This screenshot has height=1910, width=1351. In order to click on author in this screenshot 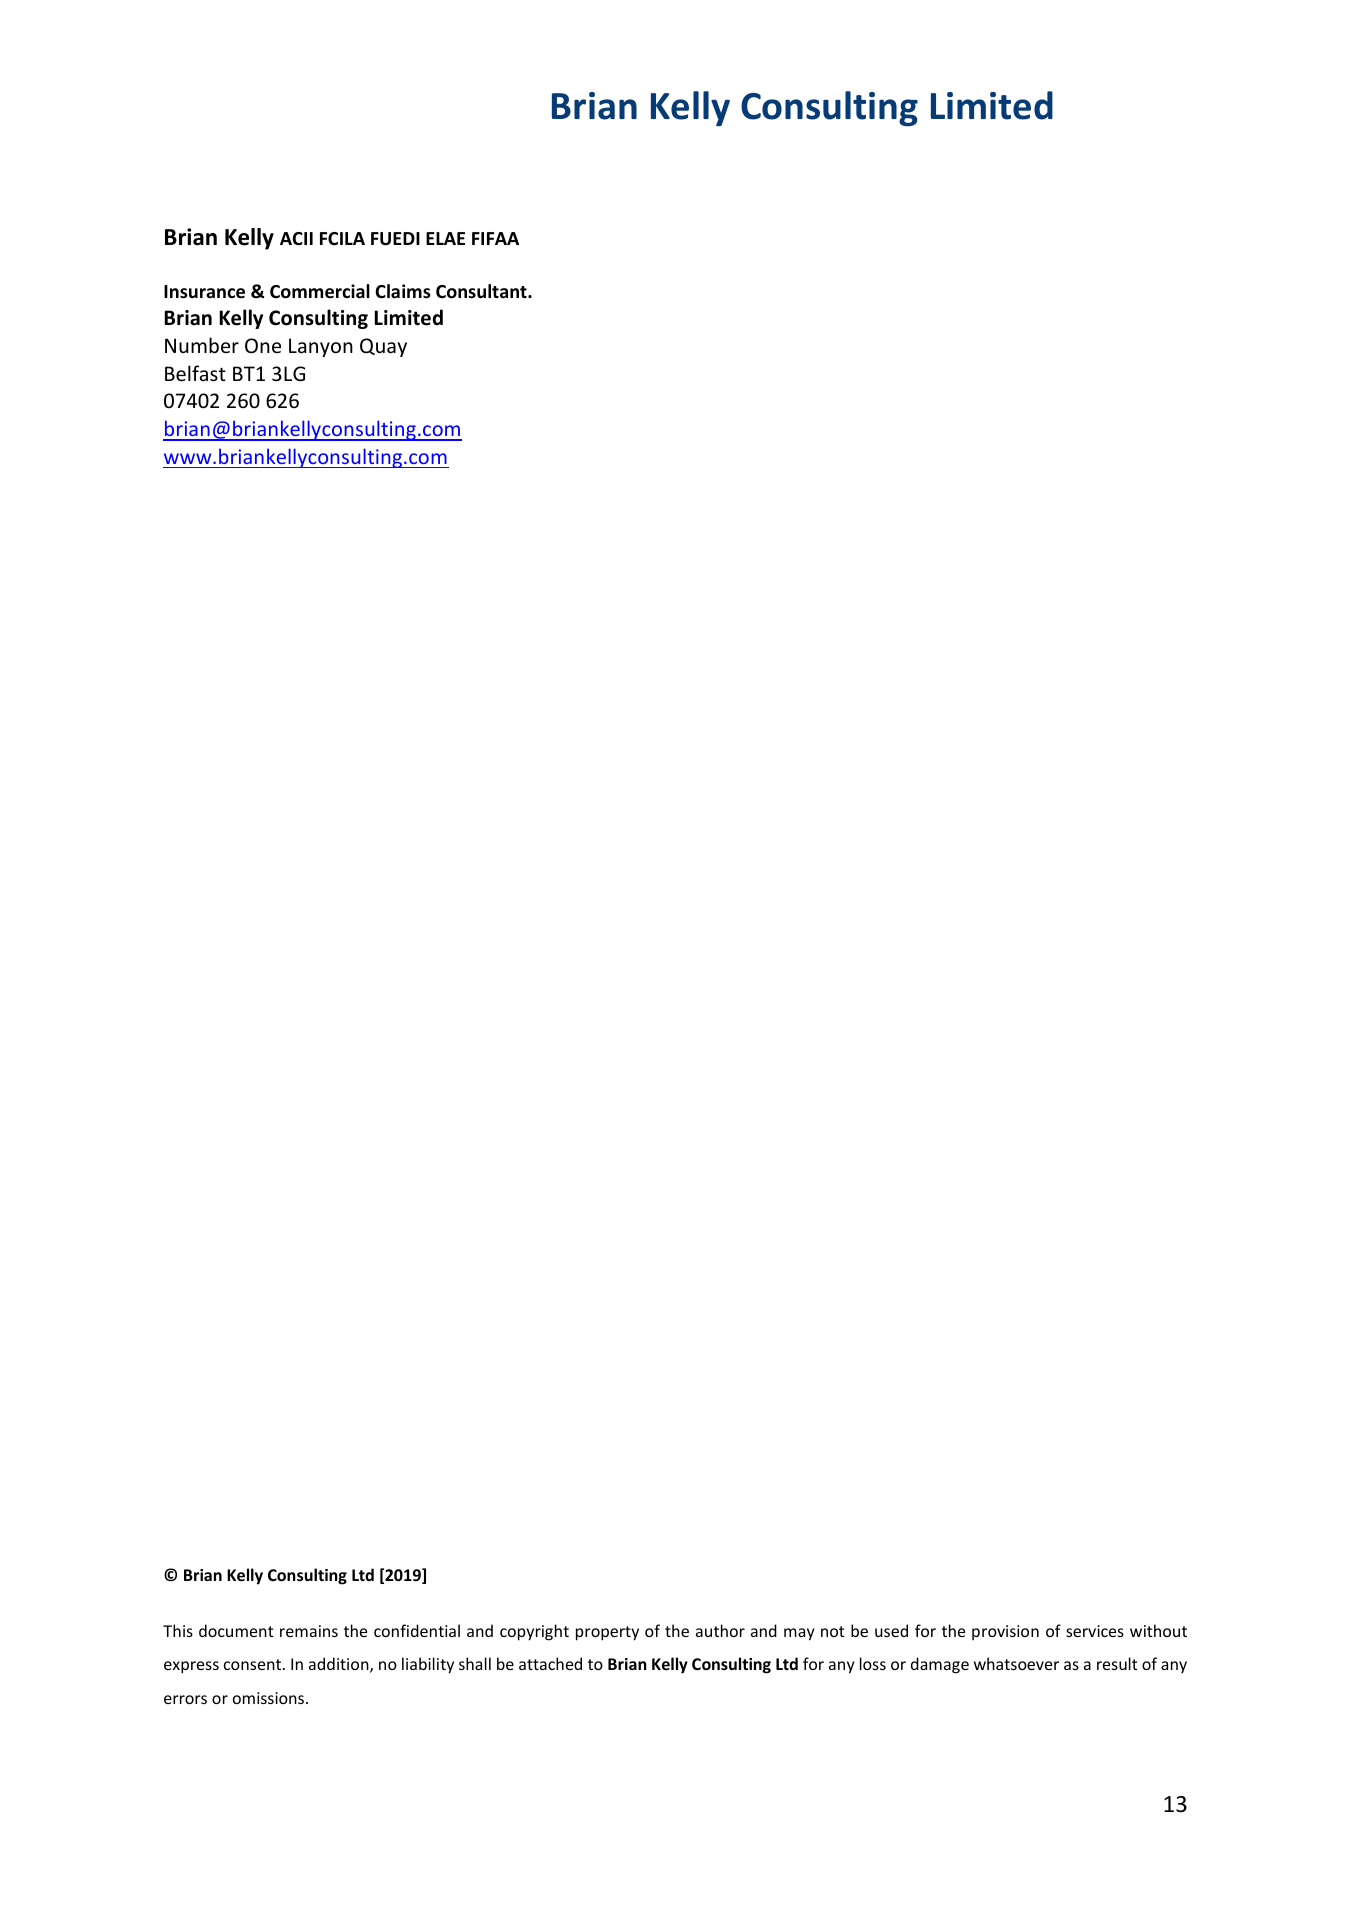, I will do `click(720, 1630)`.
